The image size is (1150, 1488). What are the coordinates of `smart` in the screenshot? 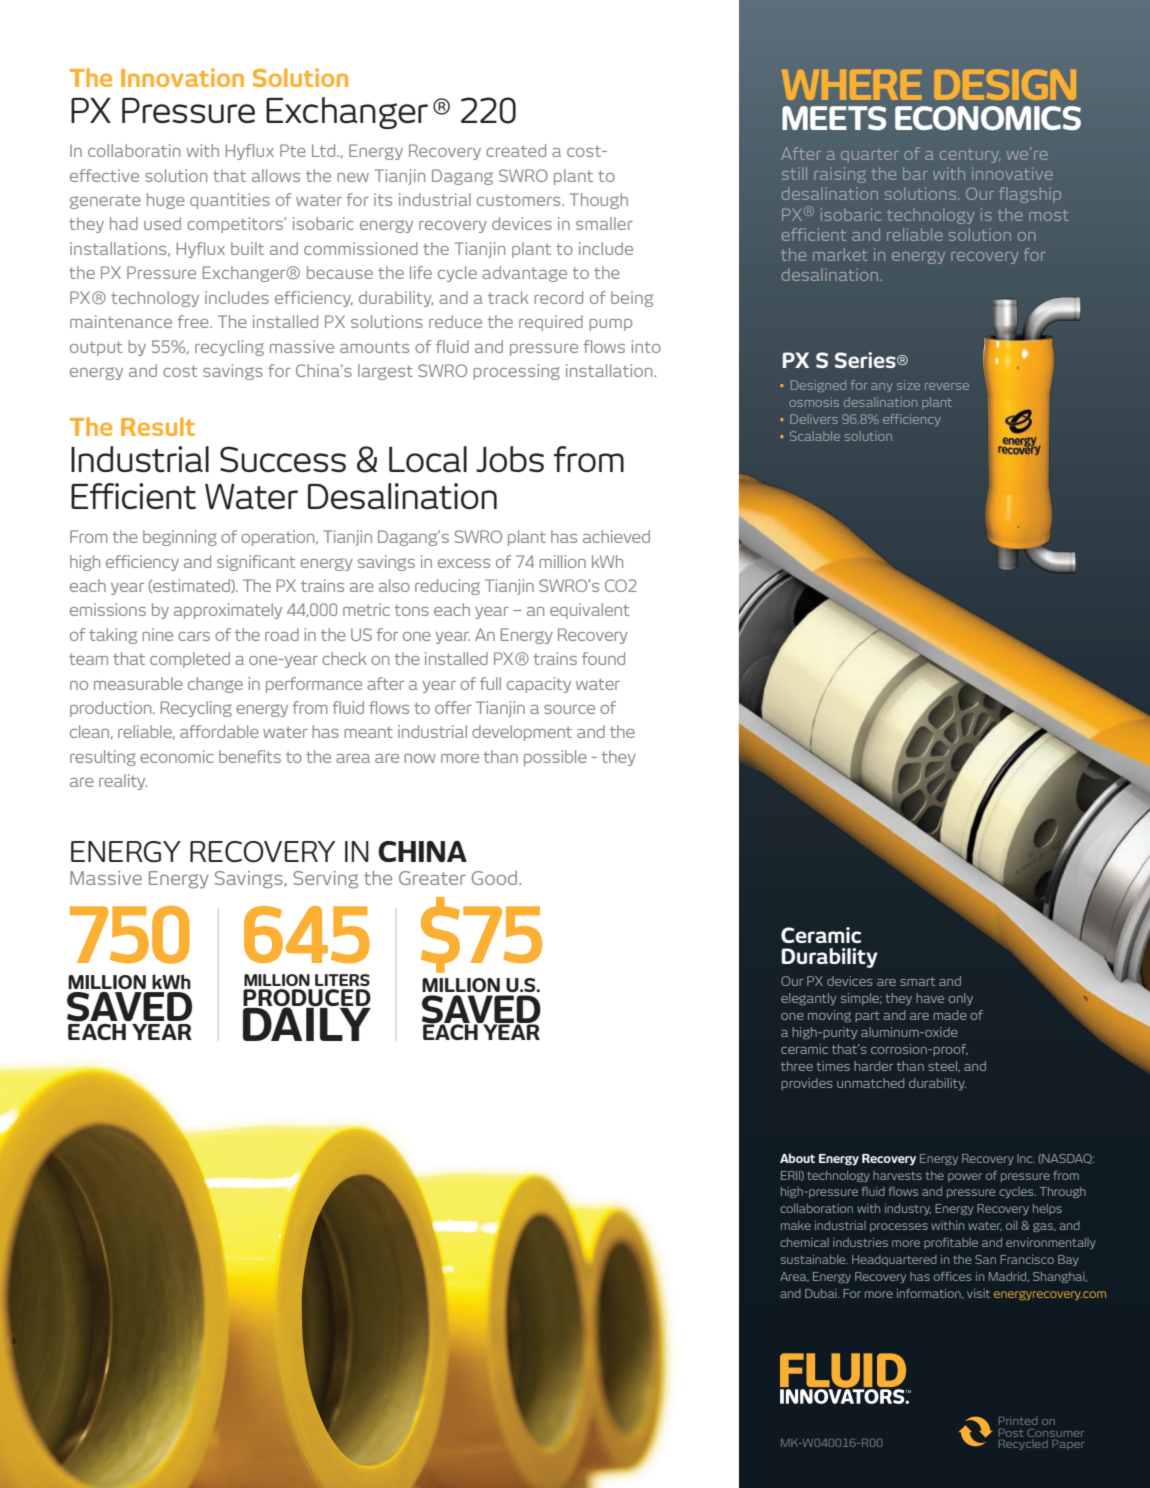 It's located at (917, 981).
